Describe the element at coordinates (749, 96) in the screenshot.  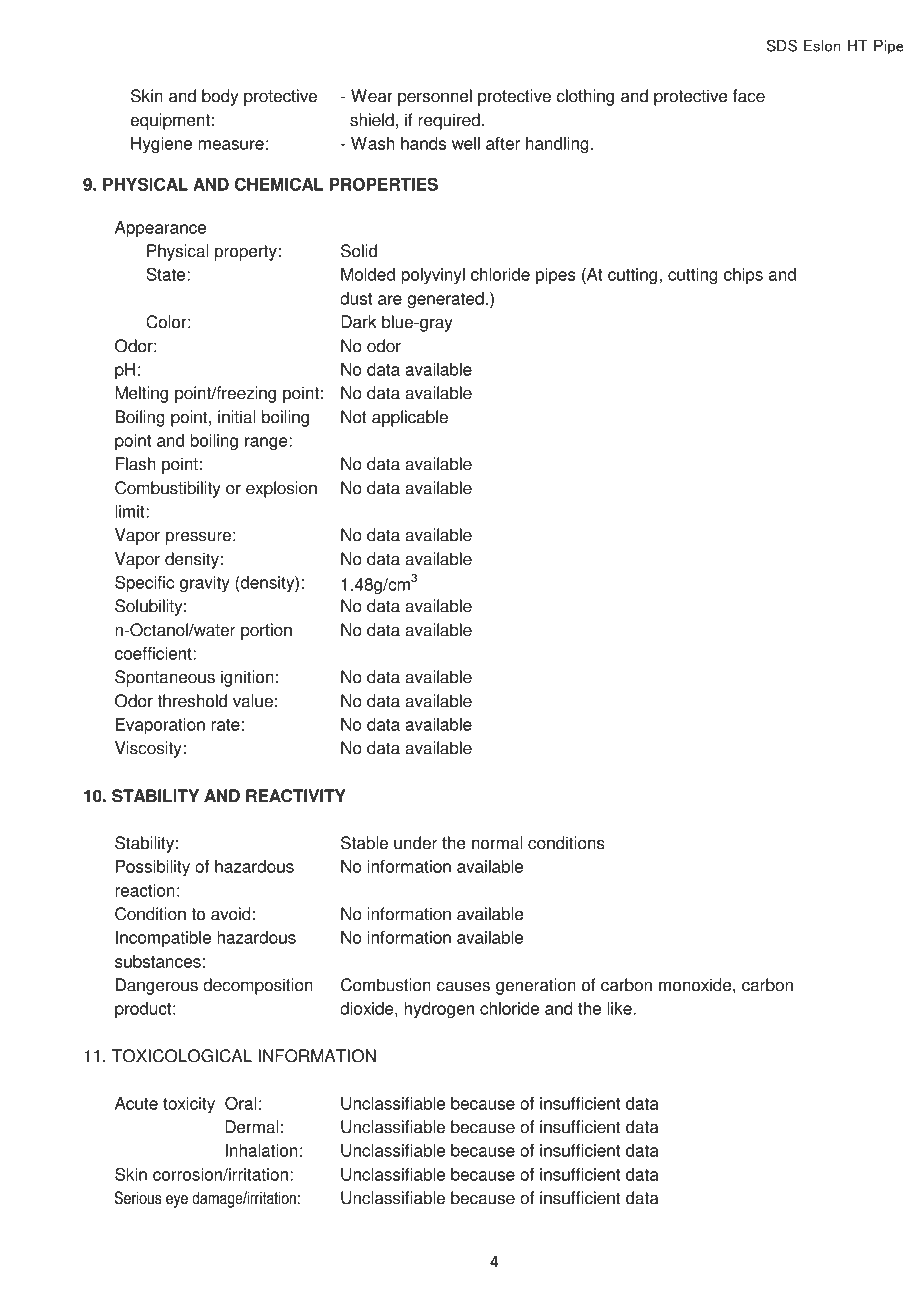
I see `face` at that location.
